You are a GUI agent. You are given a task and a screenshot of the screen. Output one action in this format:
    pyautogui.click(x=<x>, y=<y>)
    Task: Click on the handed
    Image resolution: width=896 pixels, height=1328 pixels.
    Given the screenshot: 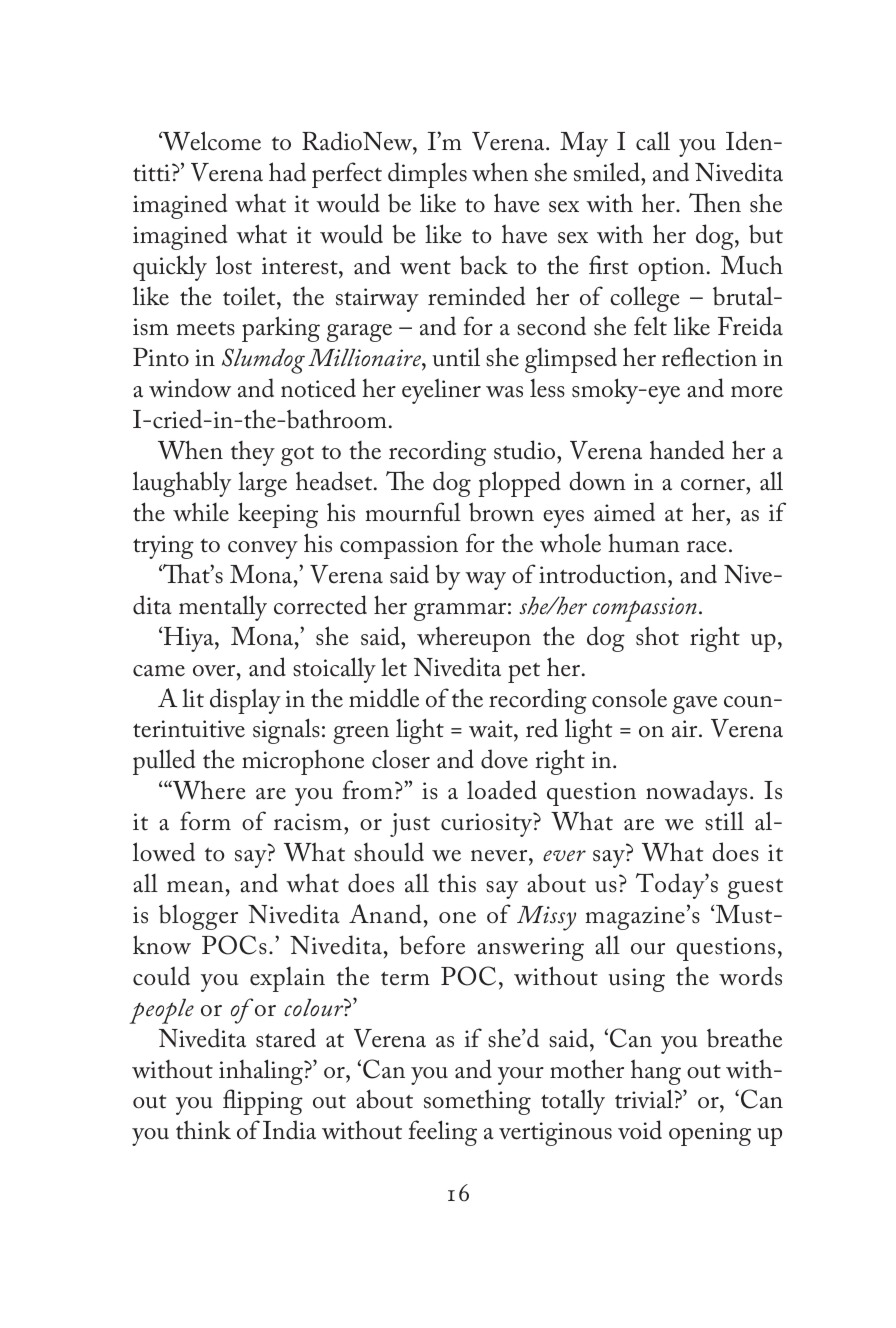 What is the action you would take?
    pyautogui.click(x=687, y=450)
